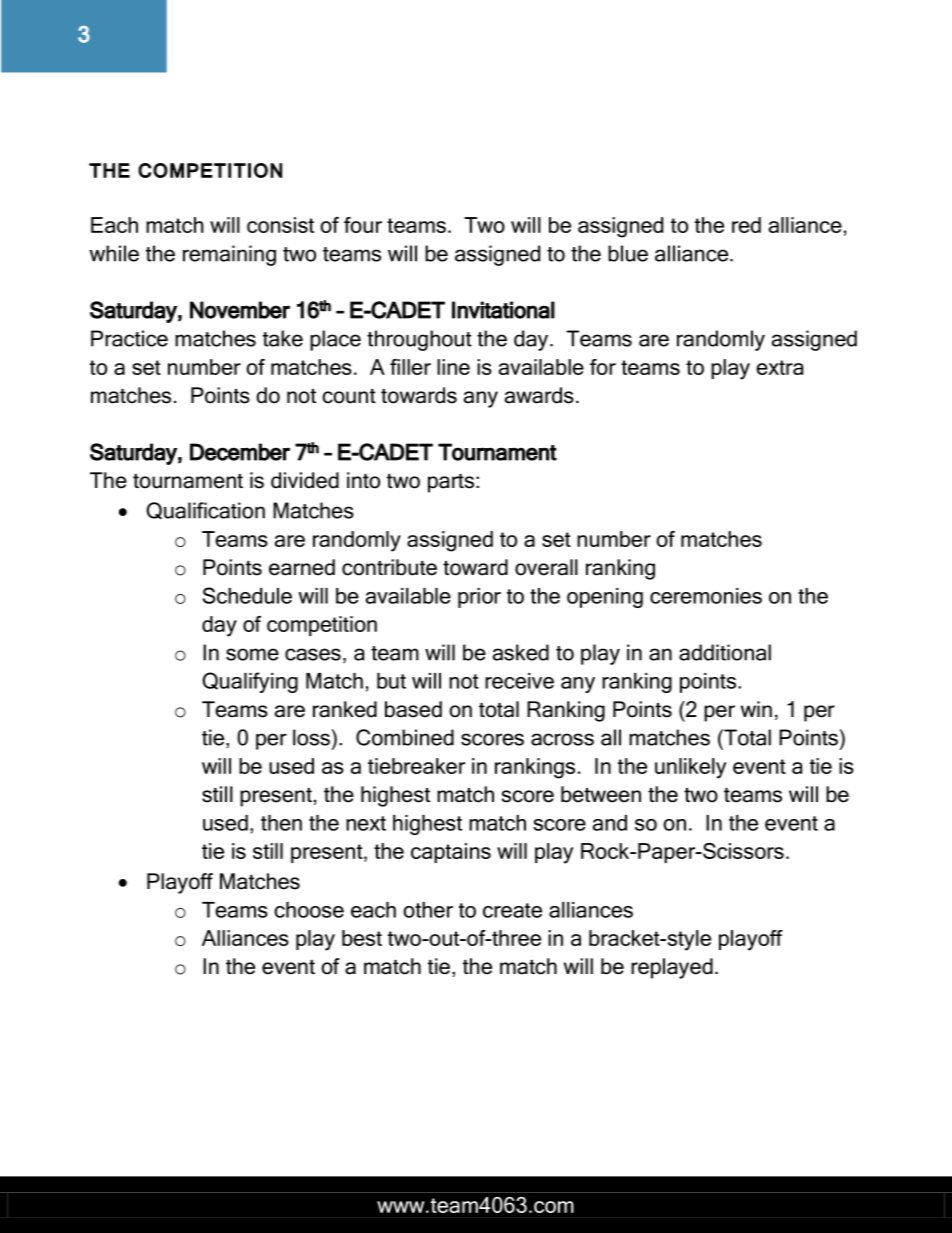 The height and width of the screenshot is (1233, 952). What do you see at coordinates (413, 709) in the screenshot?
I see `based` at bounding box center [413, 709].
